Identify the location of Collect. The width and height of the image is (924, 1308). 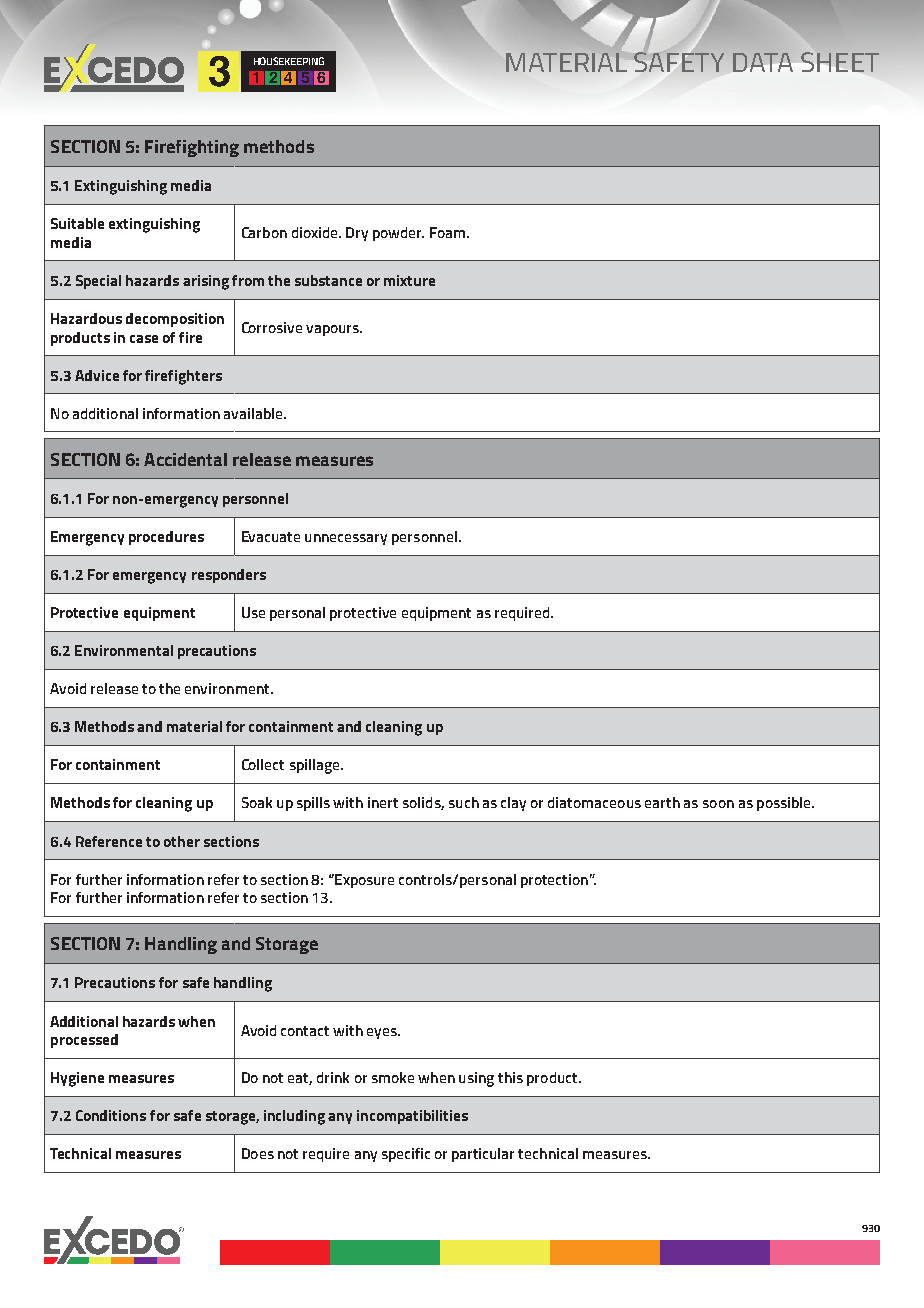
(263, 764).
